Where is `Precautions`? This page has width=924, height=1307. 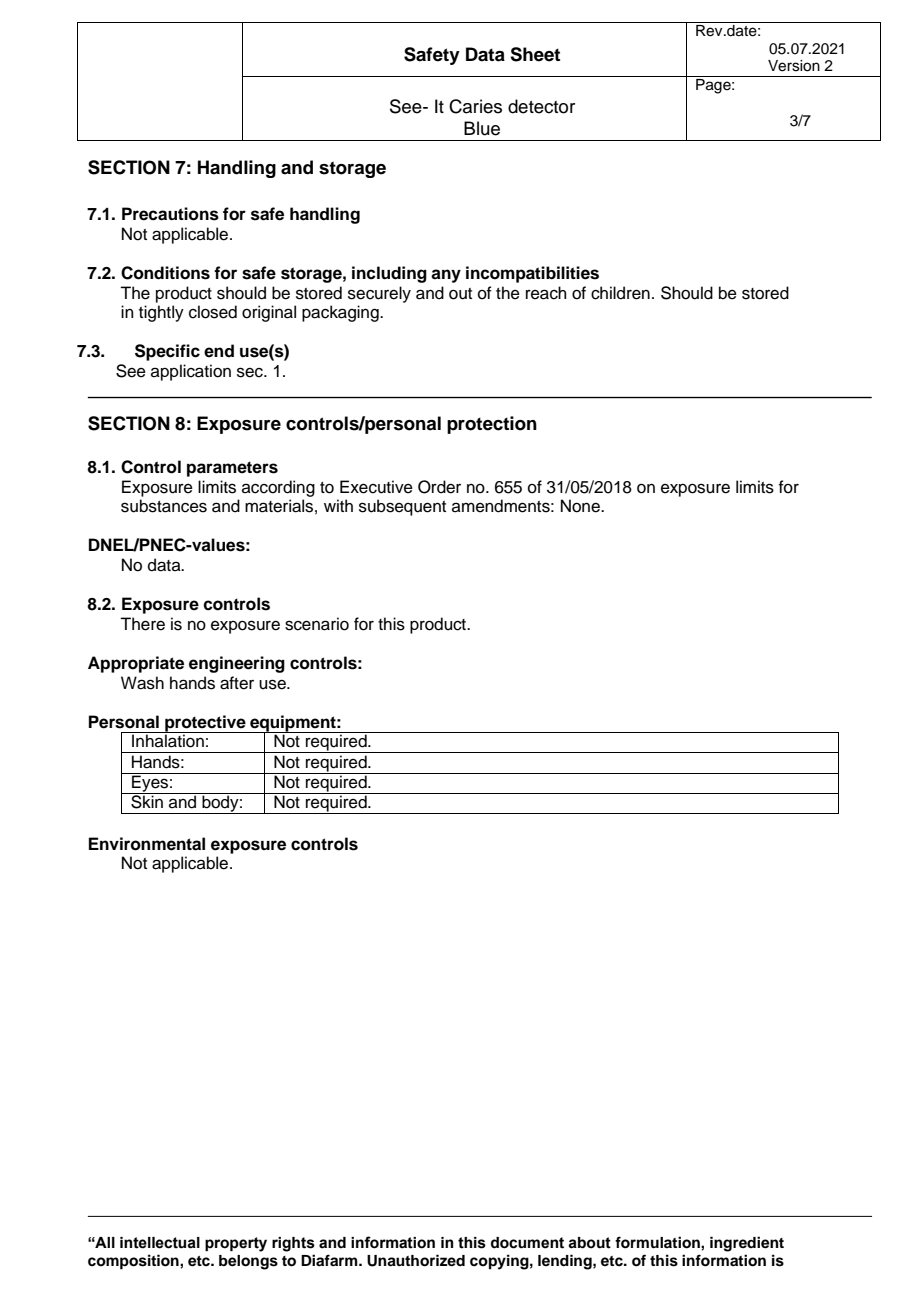 Precautions is located at coordinates (170, 214).
